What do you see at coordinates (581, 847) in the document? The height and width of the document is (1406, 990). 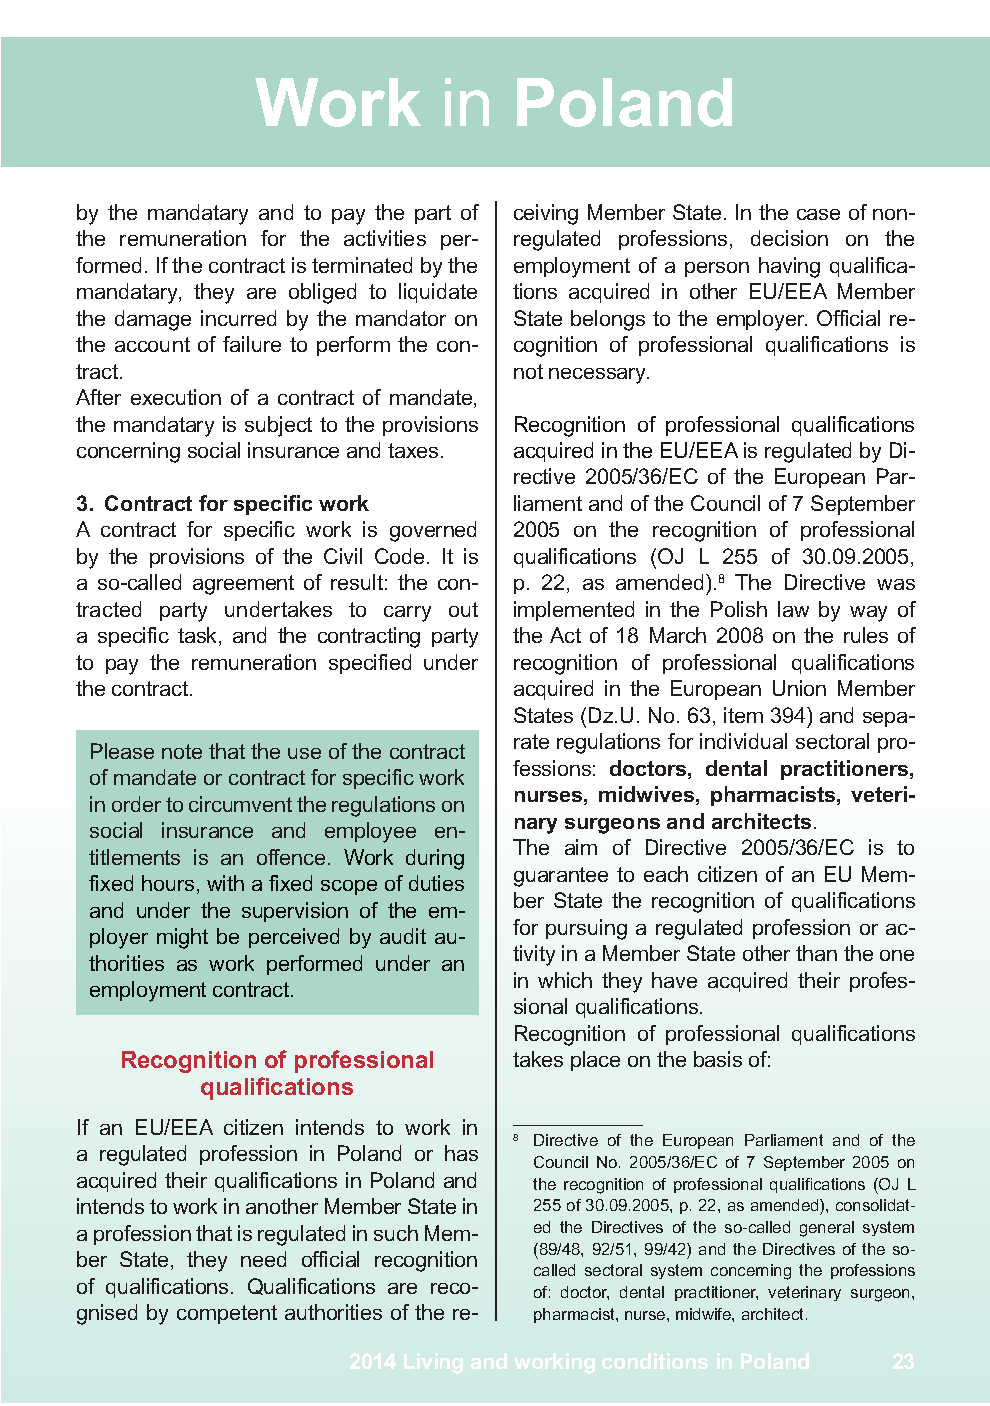 I see `aim` at bounding box center [581, 847].
